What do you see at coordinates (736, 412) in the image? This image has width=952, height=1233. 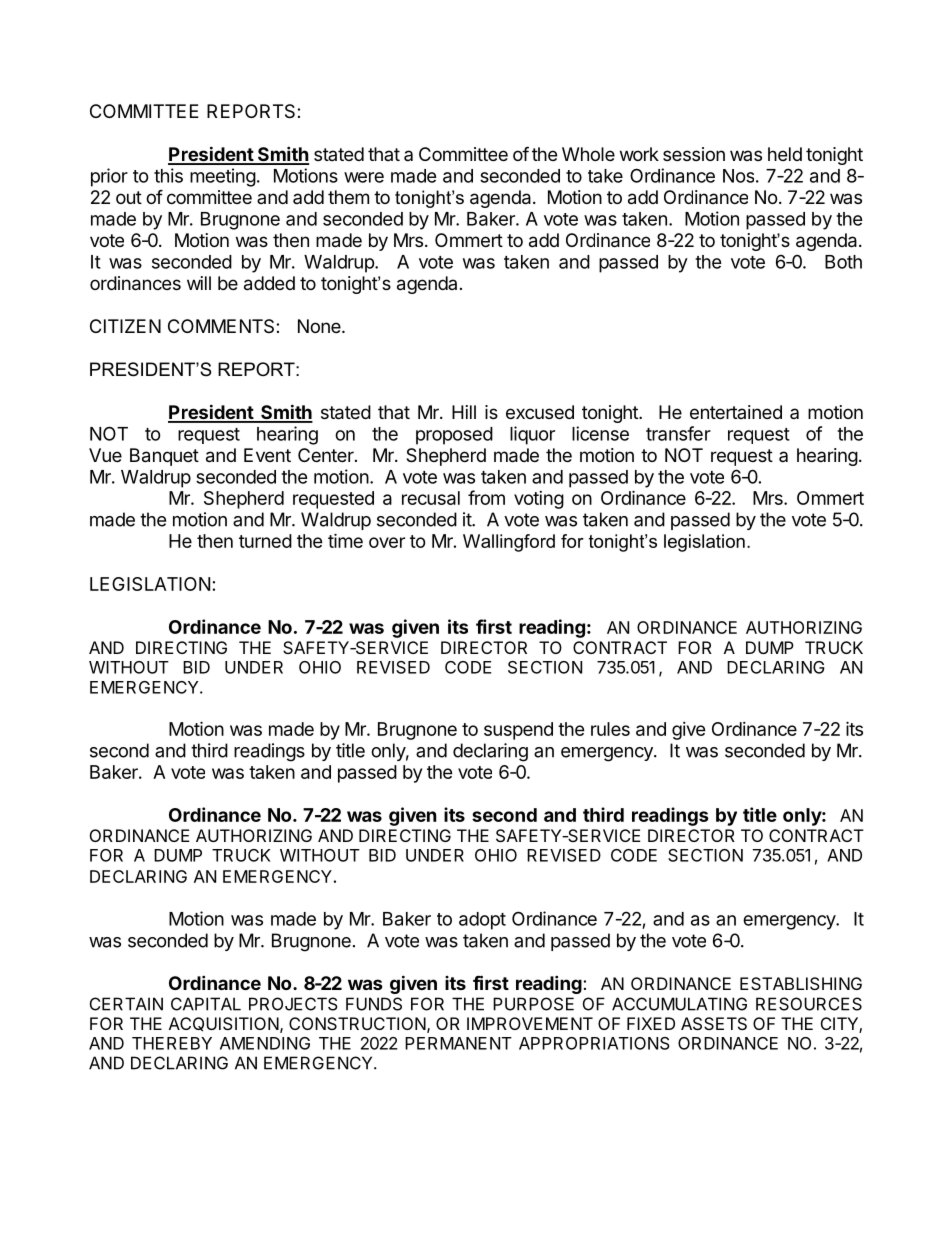 I see `entertained` at bounding box center [736, 412].
